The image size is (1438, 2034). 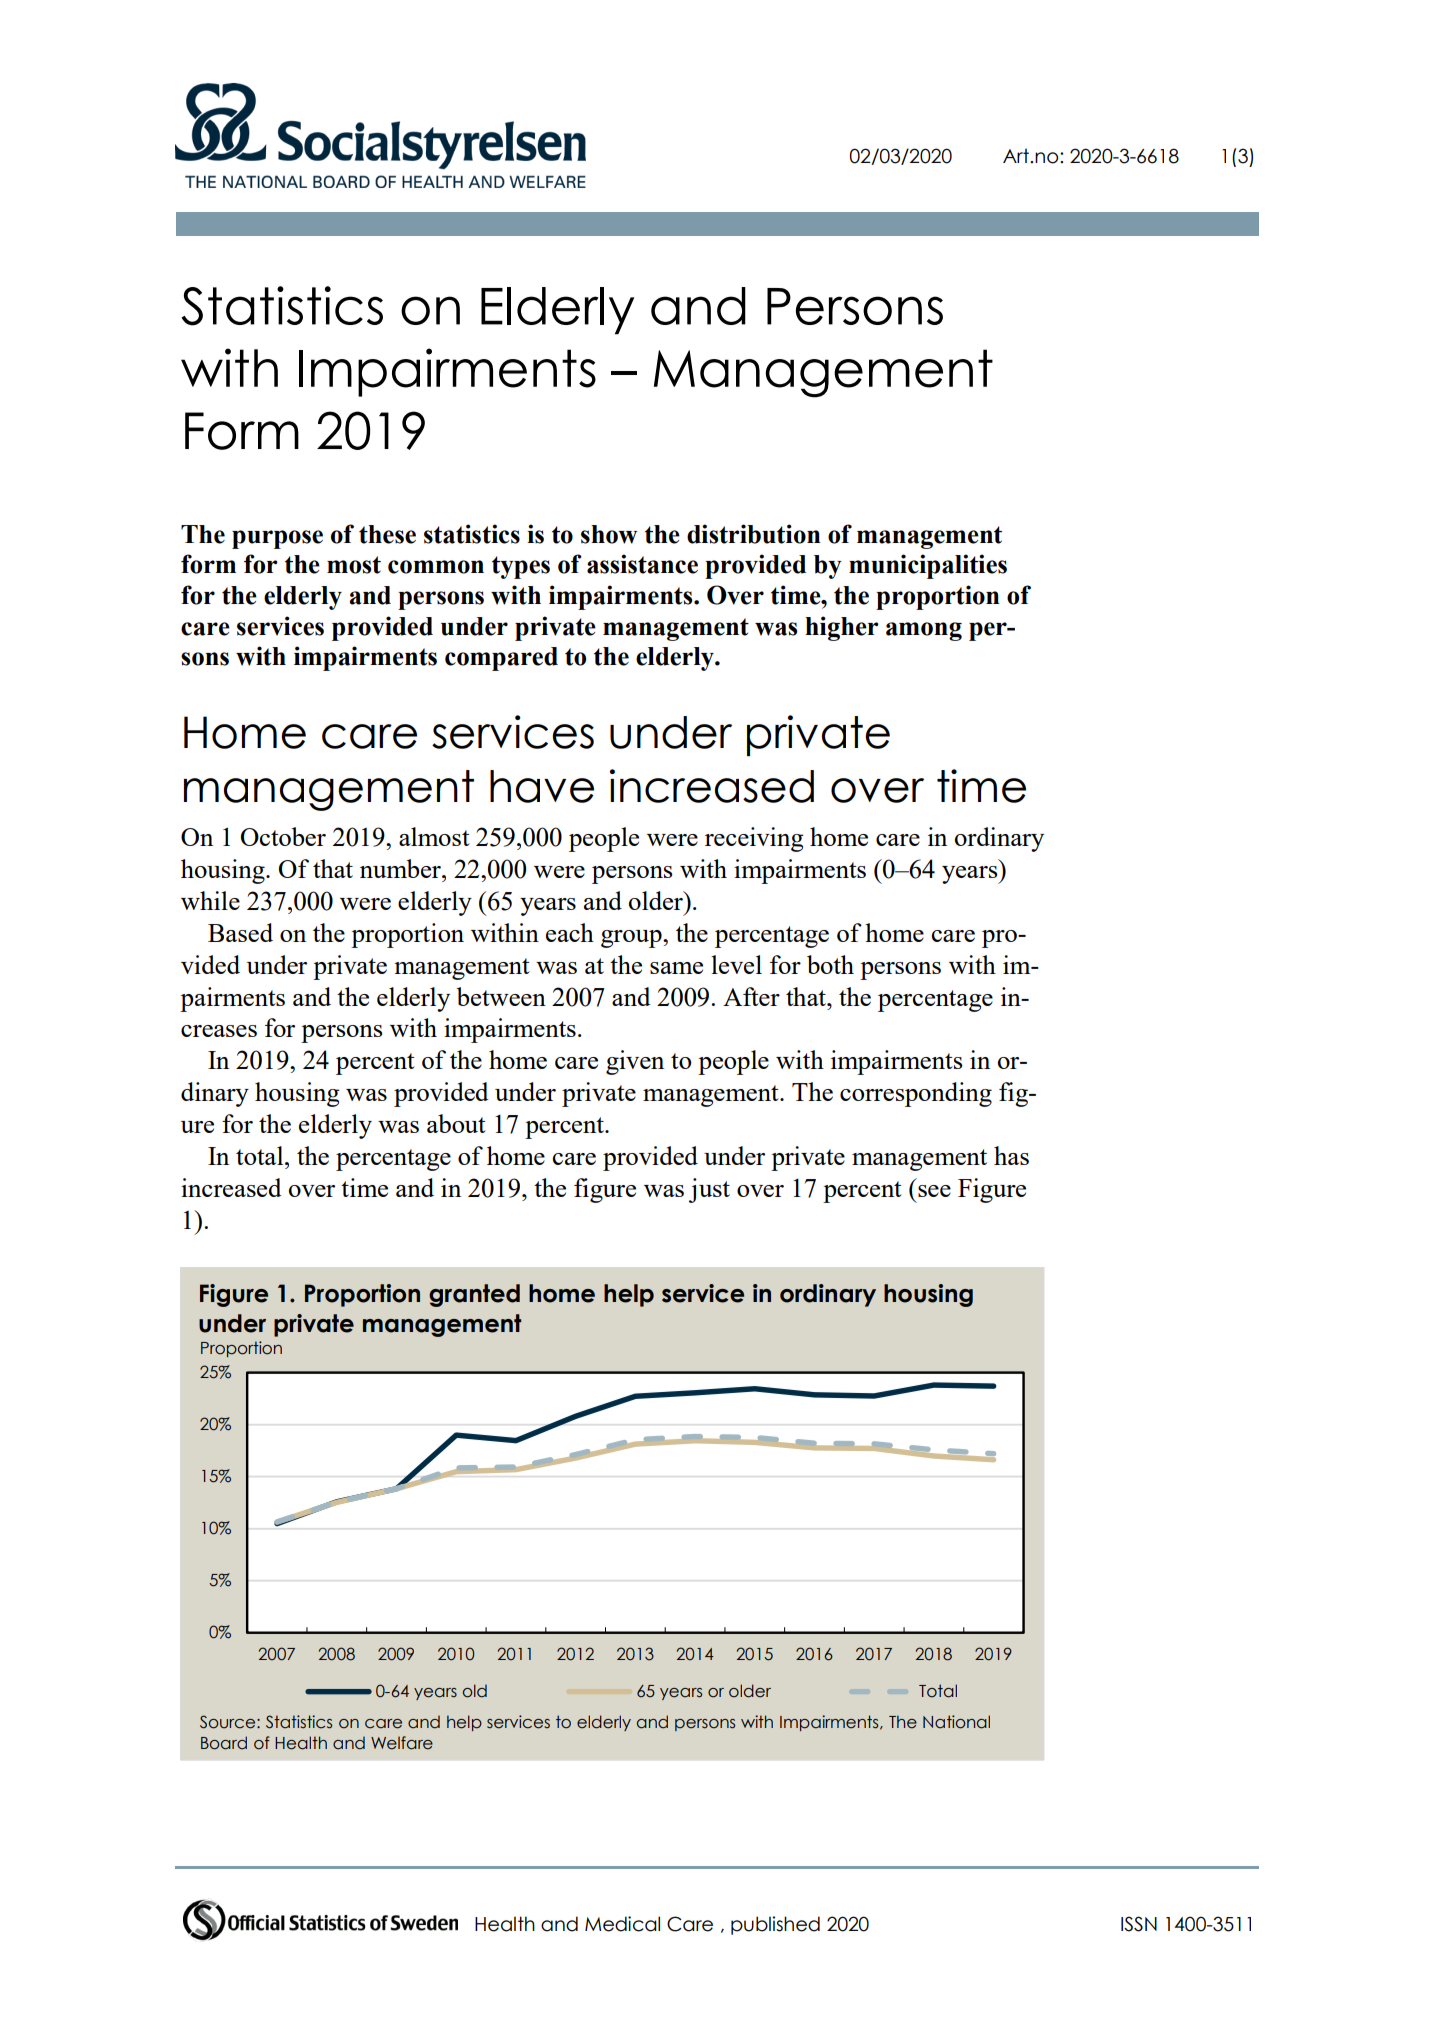 What do you see at coordinates (474, 1295) in the screenshot?
I see `granted` at bounding box center [474, 1295].
